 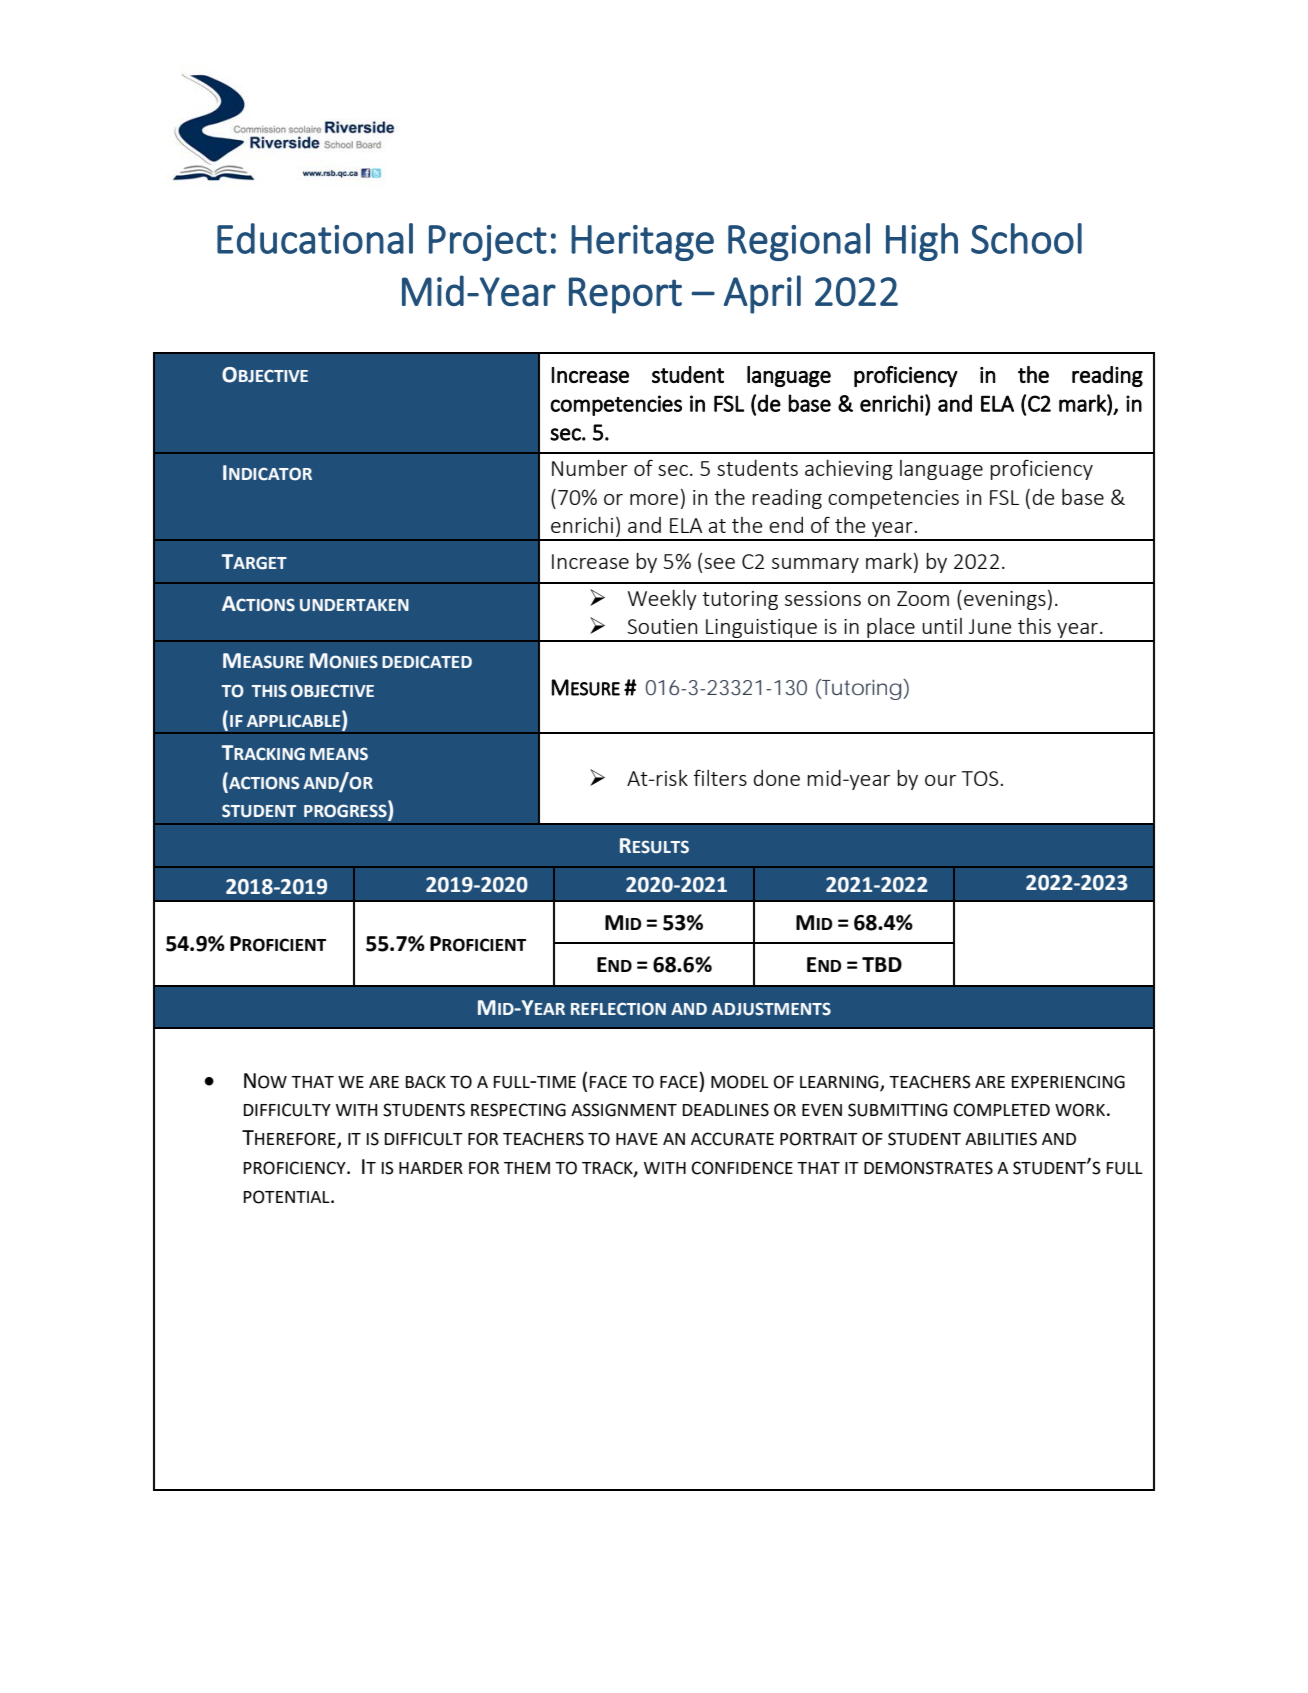 I want to click on Project, so click(x=488, y=243).
